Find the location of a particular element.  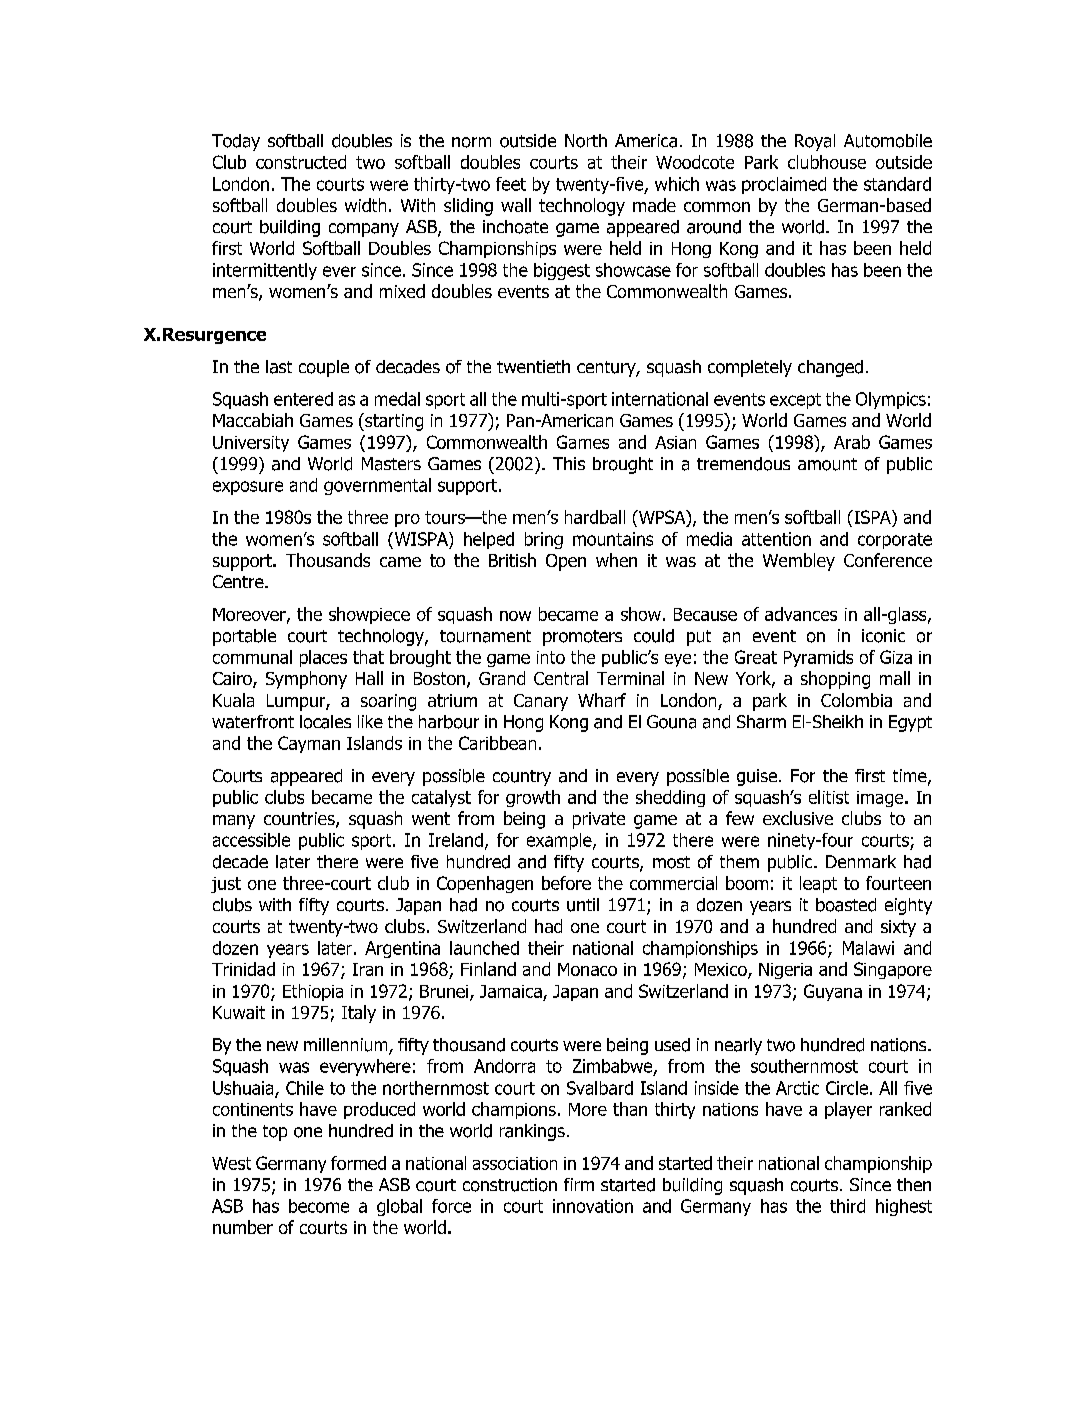

firm is located at coordinates (579, 1184).
